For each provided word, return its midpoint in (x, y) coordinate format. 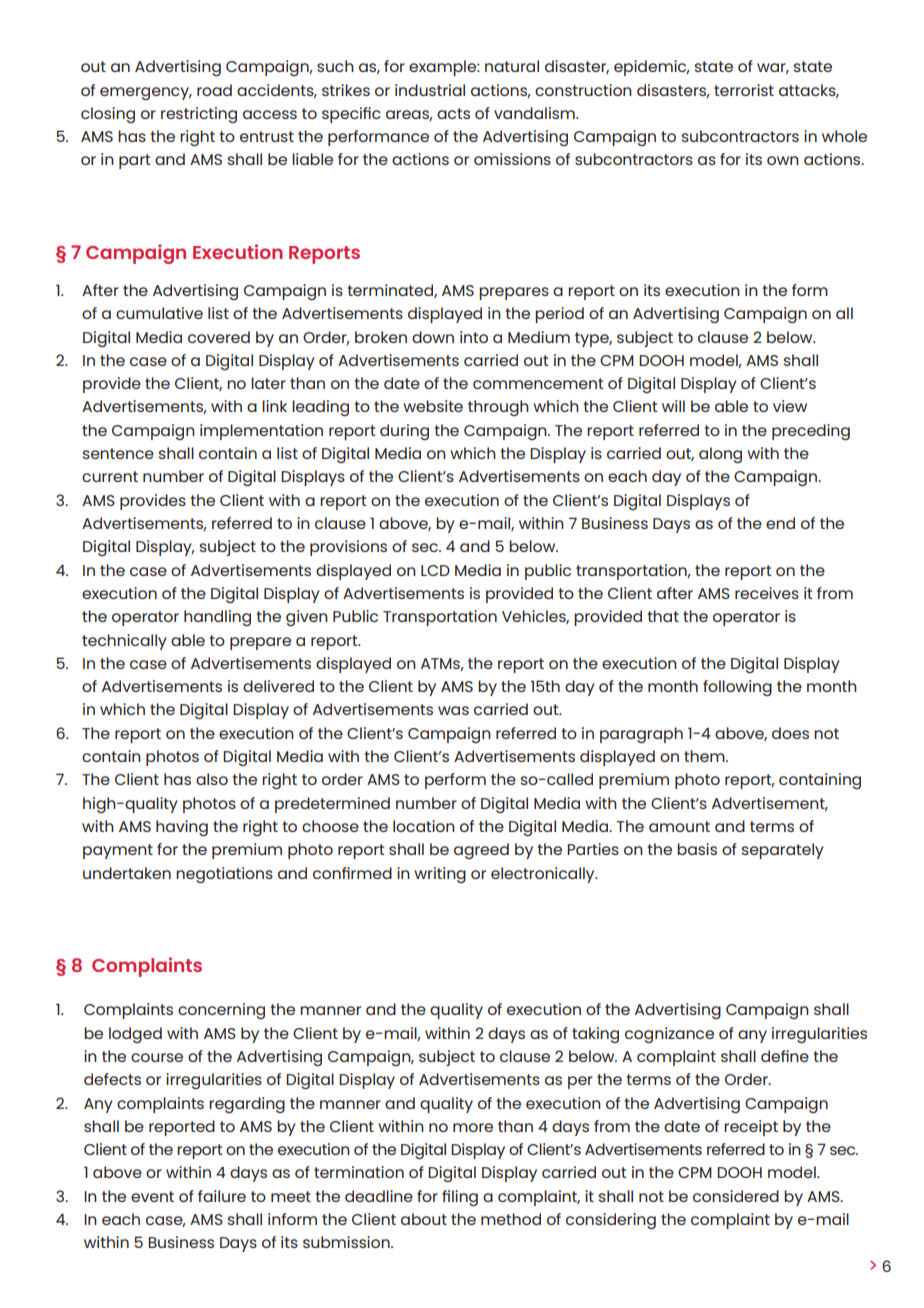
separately (783, 851)
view (790, 406)
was (453, 710)
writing (440, 875)
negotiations (224, 875)
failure (222, 1196)
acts (453, 113)
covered (219, 337)
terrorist (744, 90)
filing (460, 1198)
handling (217, 618)
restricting (199, 115)
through (498, 408)
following (737, 688)
